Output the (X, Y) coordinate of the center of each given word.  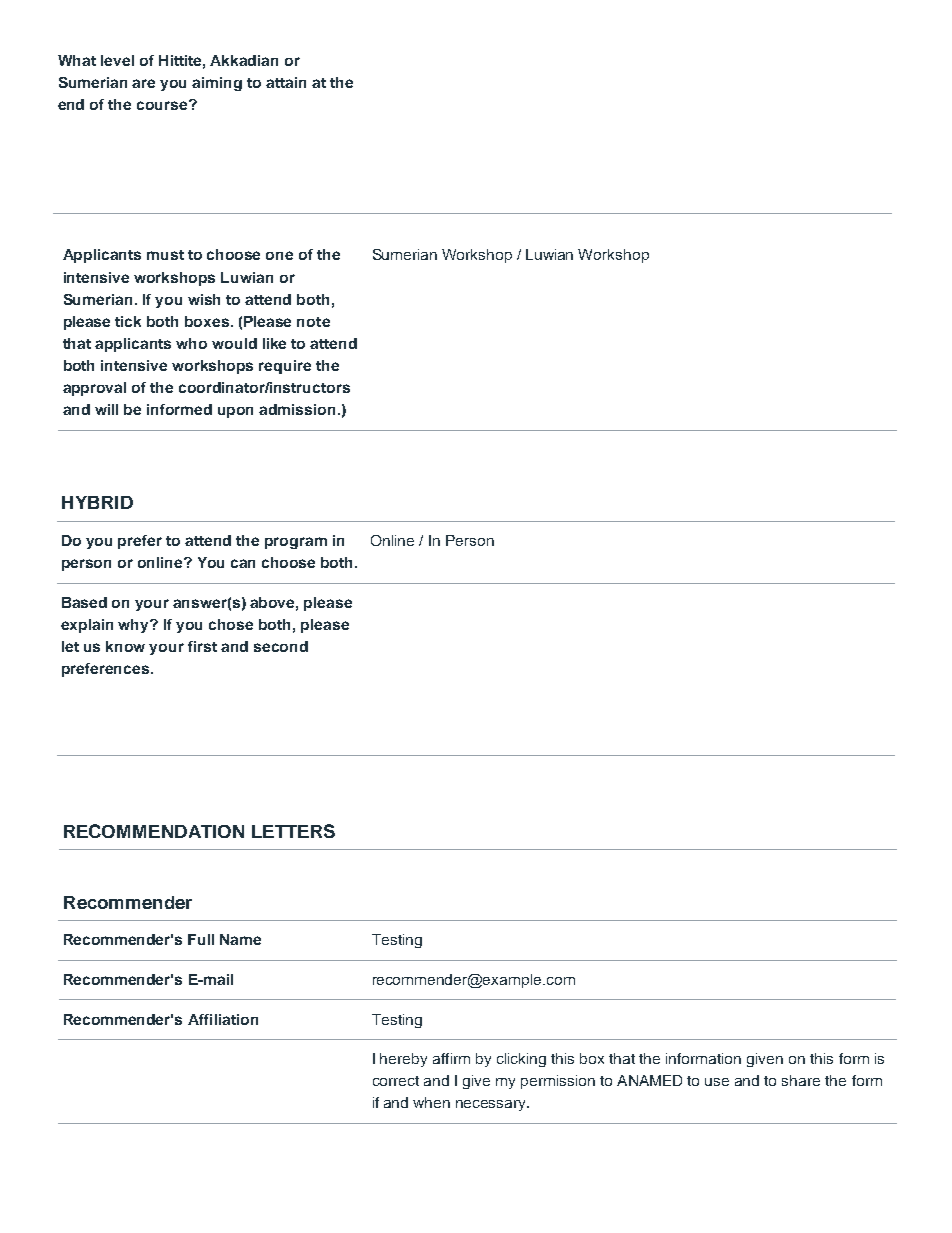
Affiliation (223, 1019)
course (163, 105)
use (717, 1082)
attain (286, 82)
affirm (451, 1058)
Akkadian (244, 60)
